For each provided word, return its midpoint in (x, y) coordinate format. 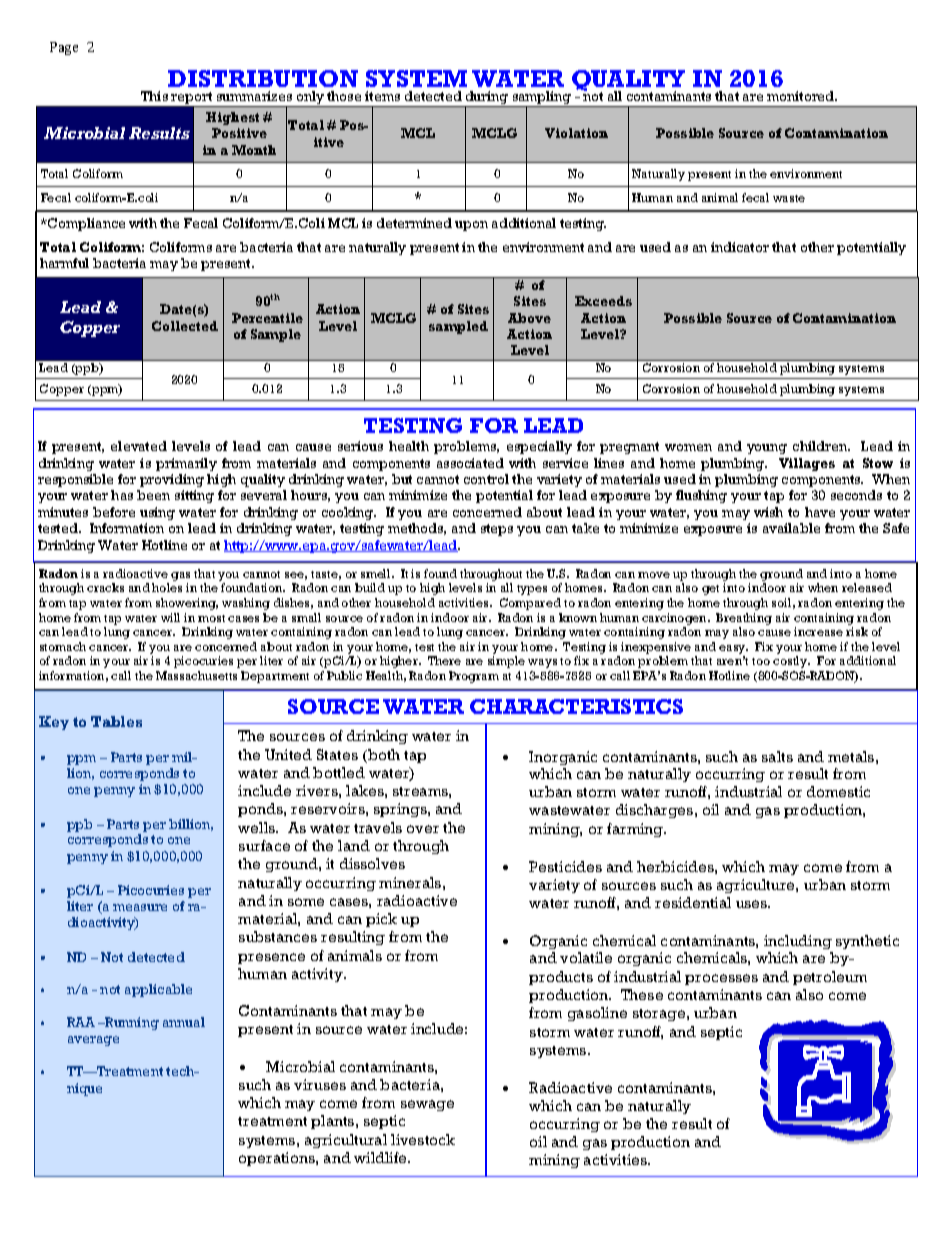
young (767, 449)
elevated (139, 446)
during (487, 99)
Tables (116, 721)
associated (470, 463)
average (93, 1041)
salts (777, 756)
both (383, 756)
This (154, 96)
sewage (427, 1105)
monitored (802, 96)
